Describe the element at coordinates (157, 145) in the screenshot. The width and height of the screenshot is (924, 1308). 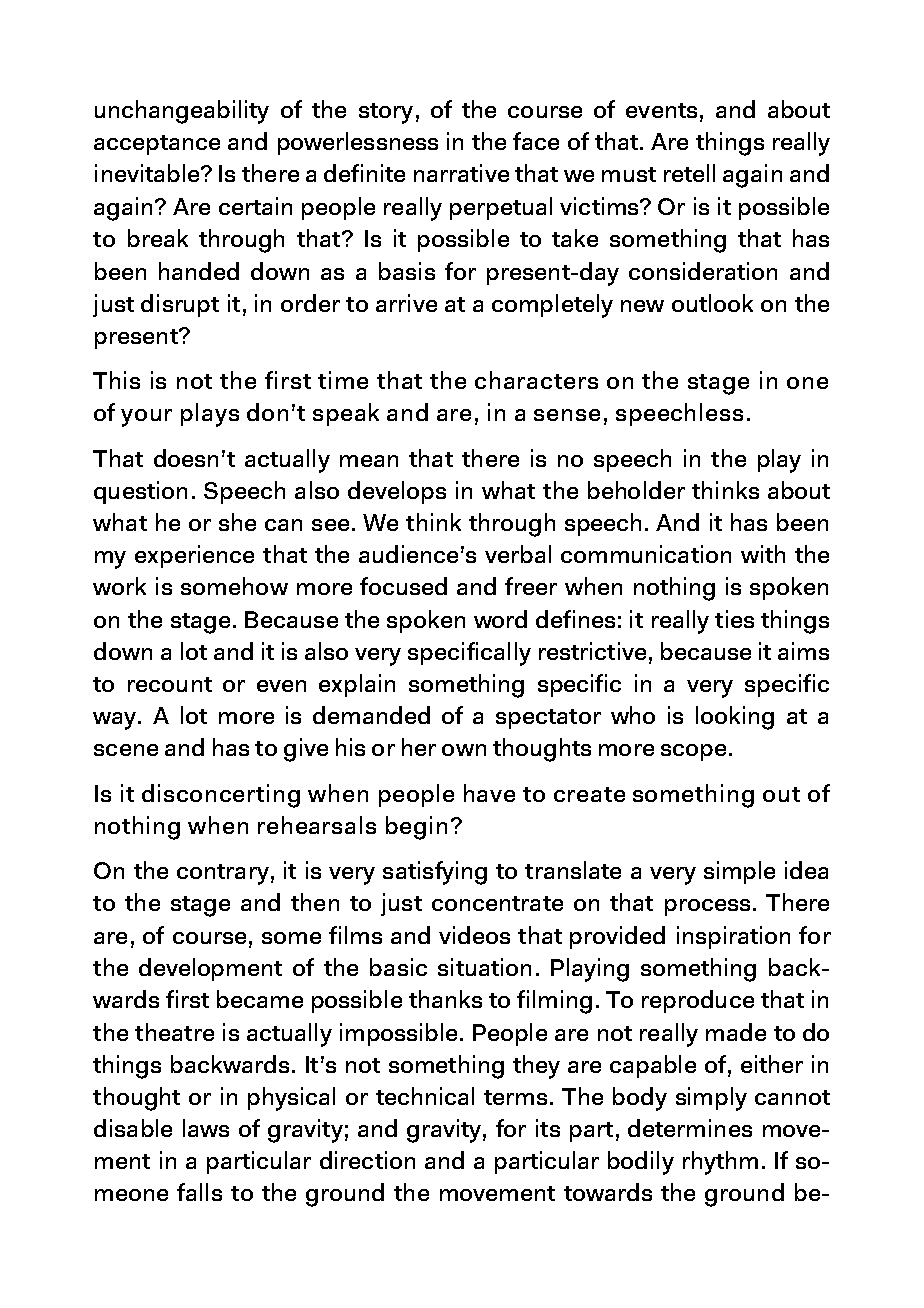
I see `acceptance` at that location.
